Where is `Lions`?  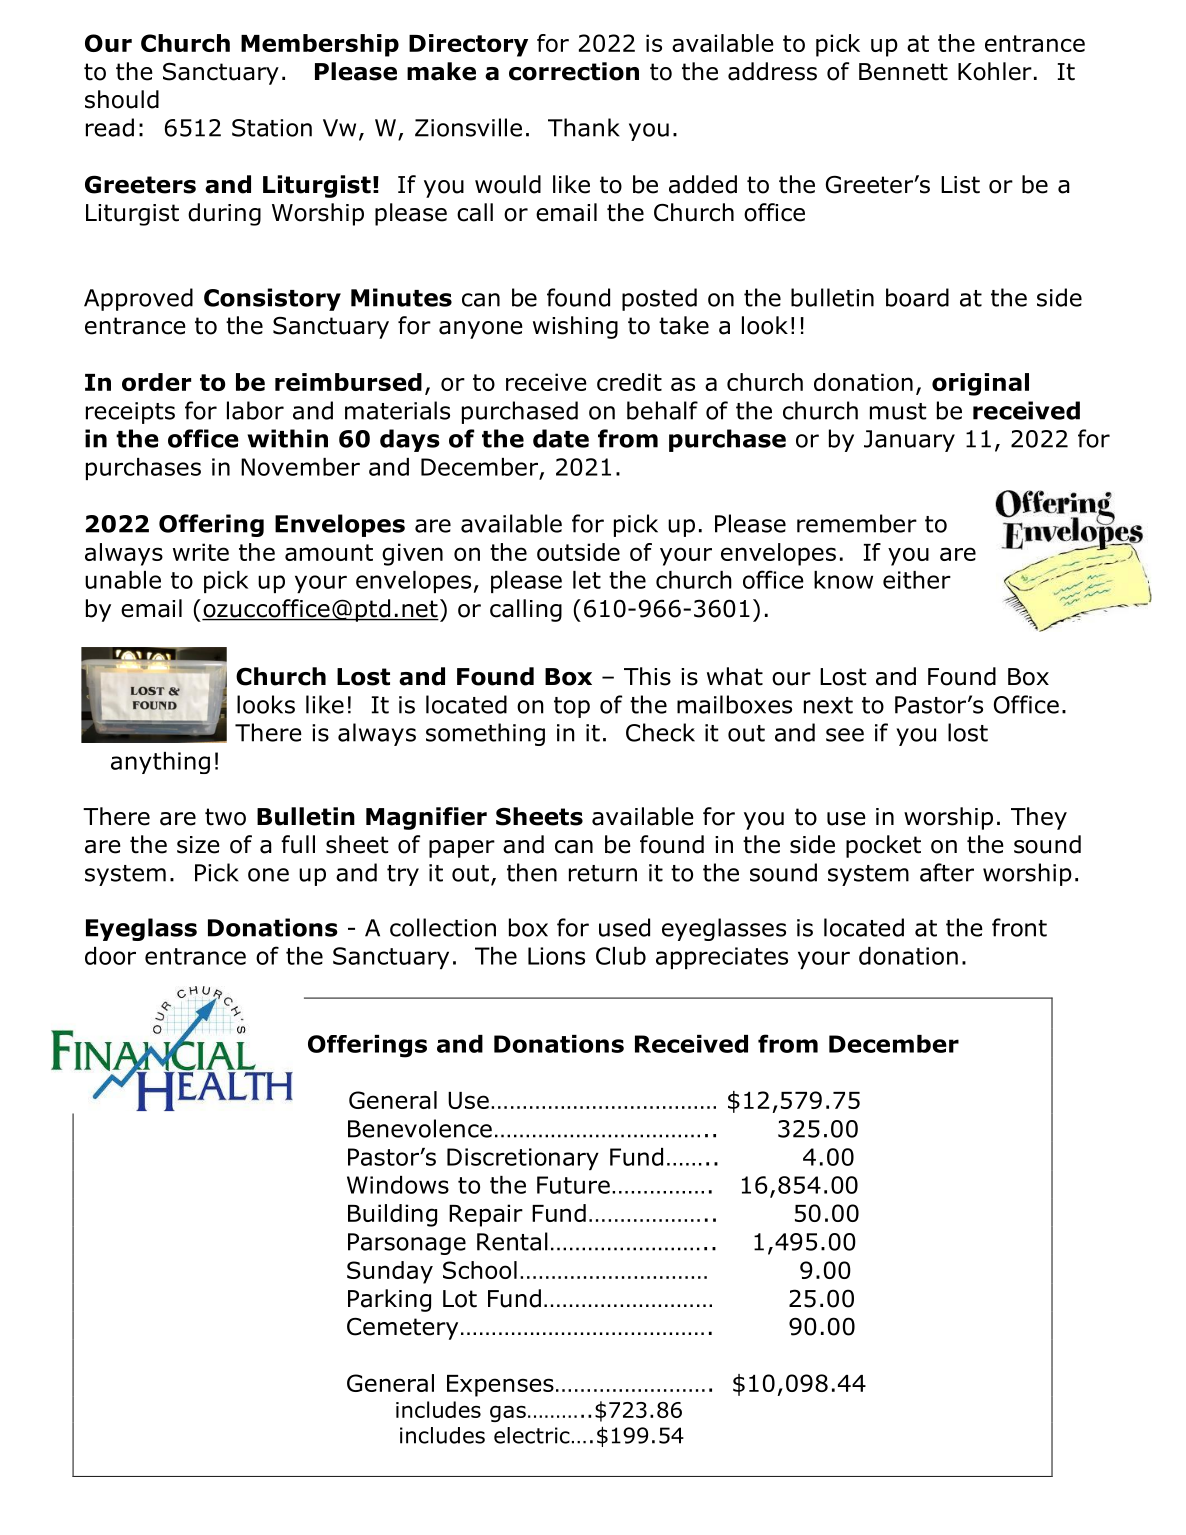 Lions is located at coordinates (556, 956).
